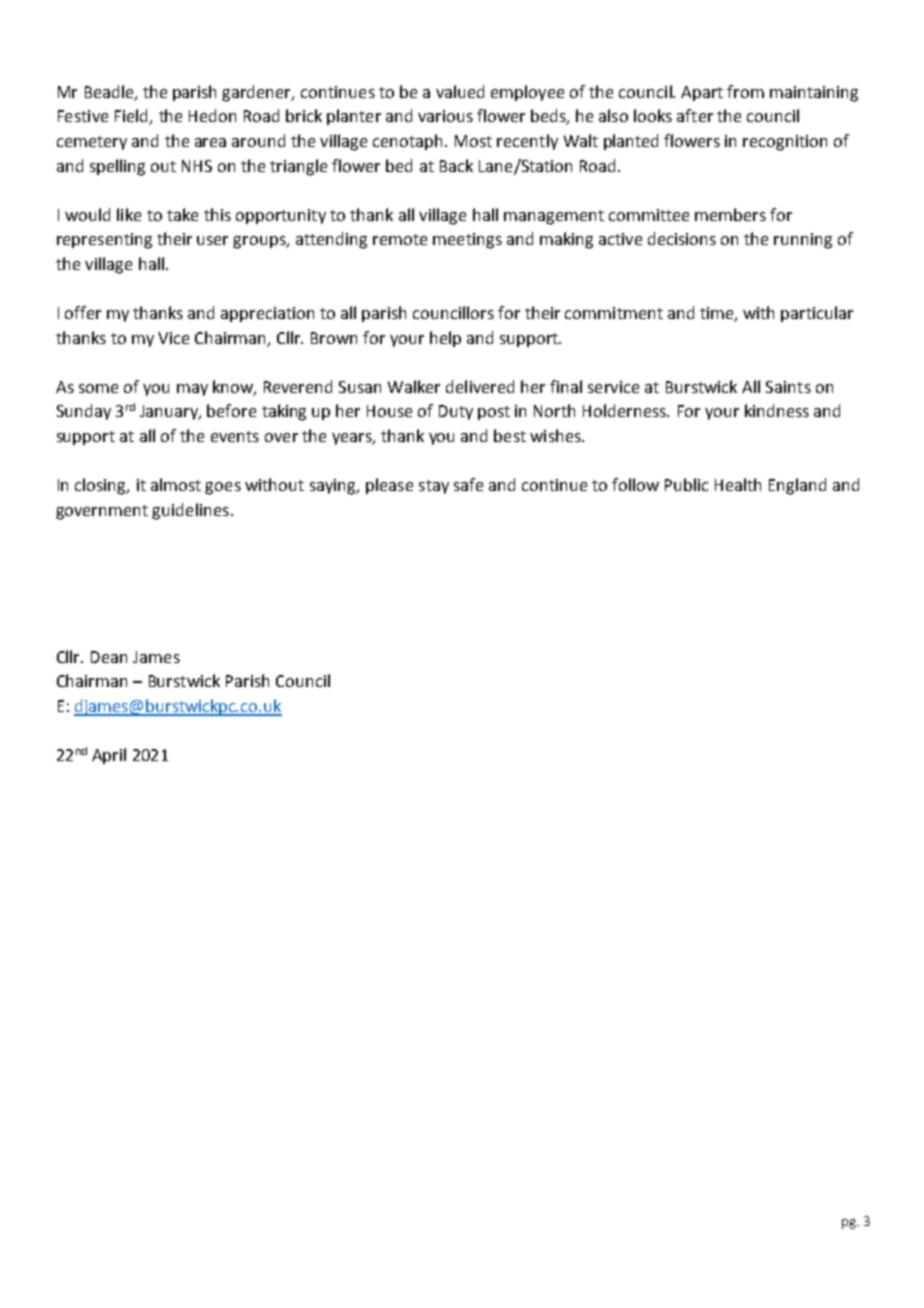 This screenshot has height=1308, width=924. What do you see at coordinates (434, 487) in the screenshot?
I see `stay` at bounding box center [434, 487].
